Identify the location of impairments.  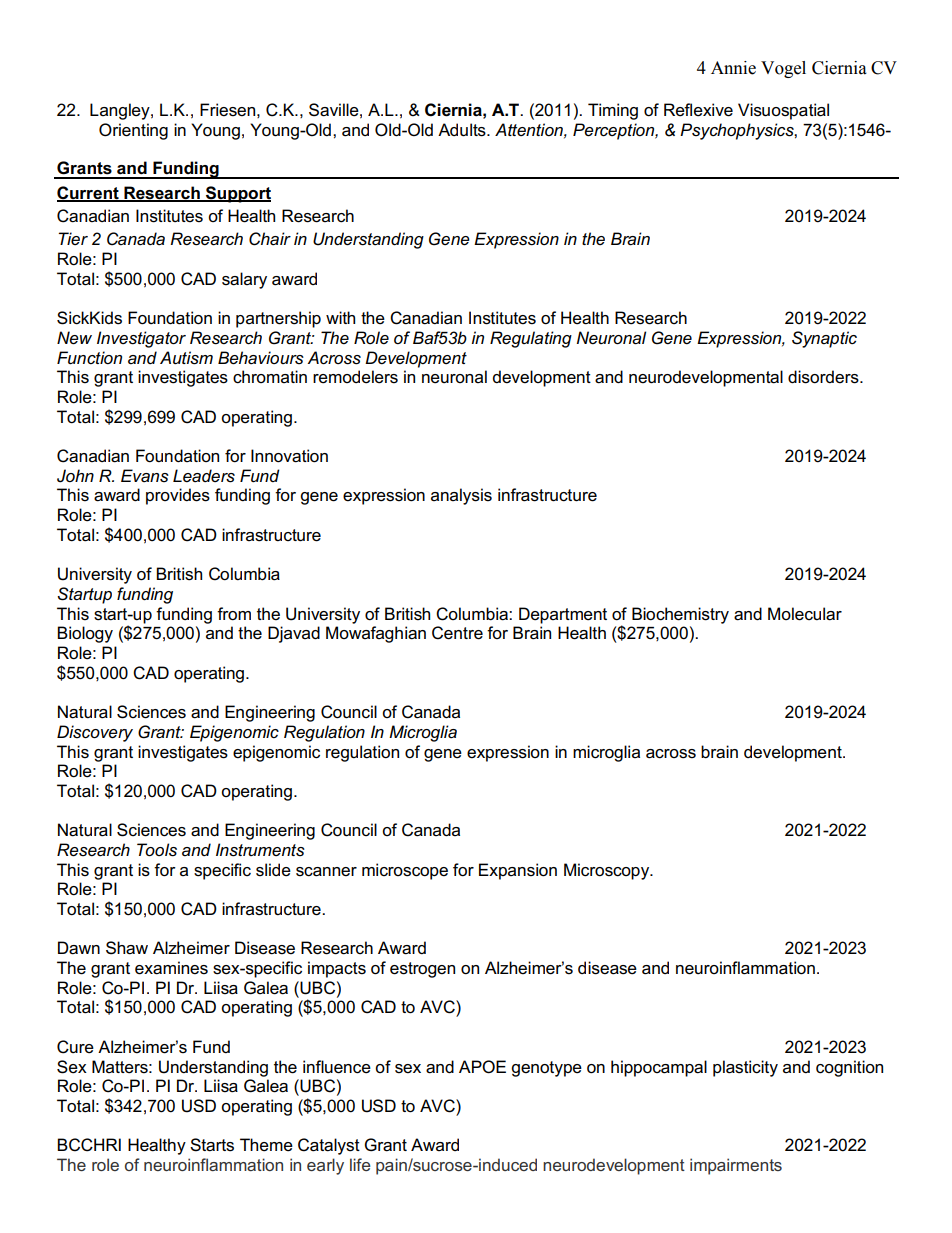
(736, 1166).
